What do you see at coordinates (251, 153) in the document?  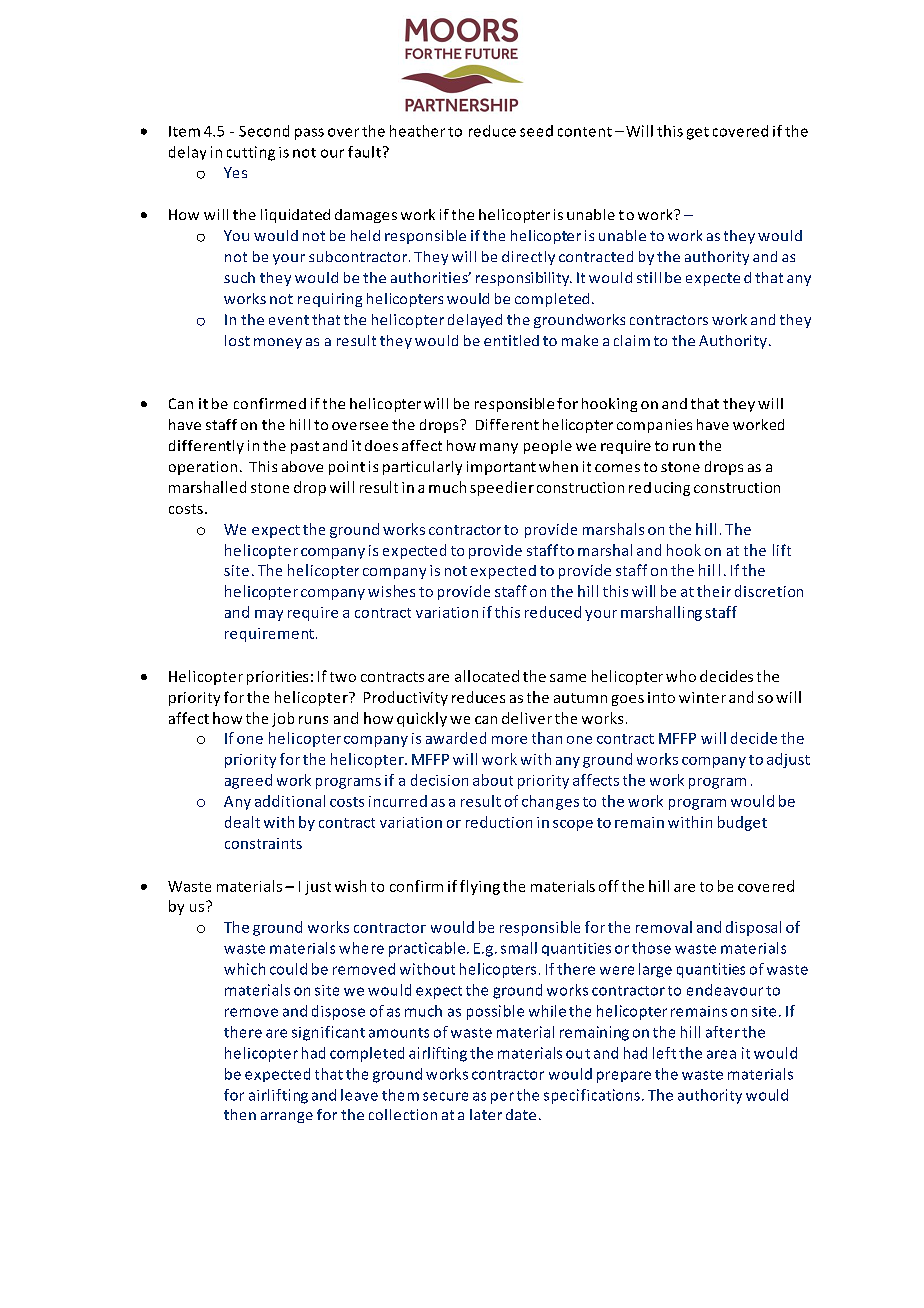 I see `cutting` at bounding box center [251, 153].
